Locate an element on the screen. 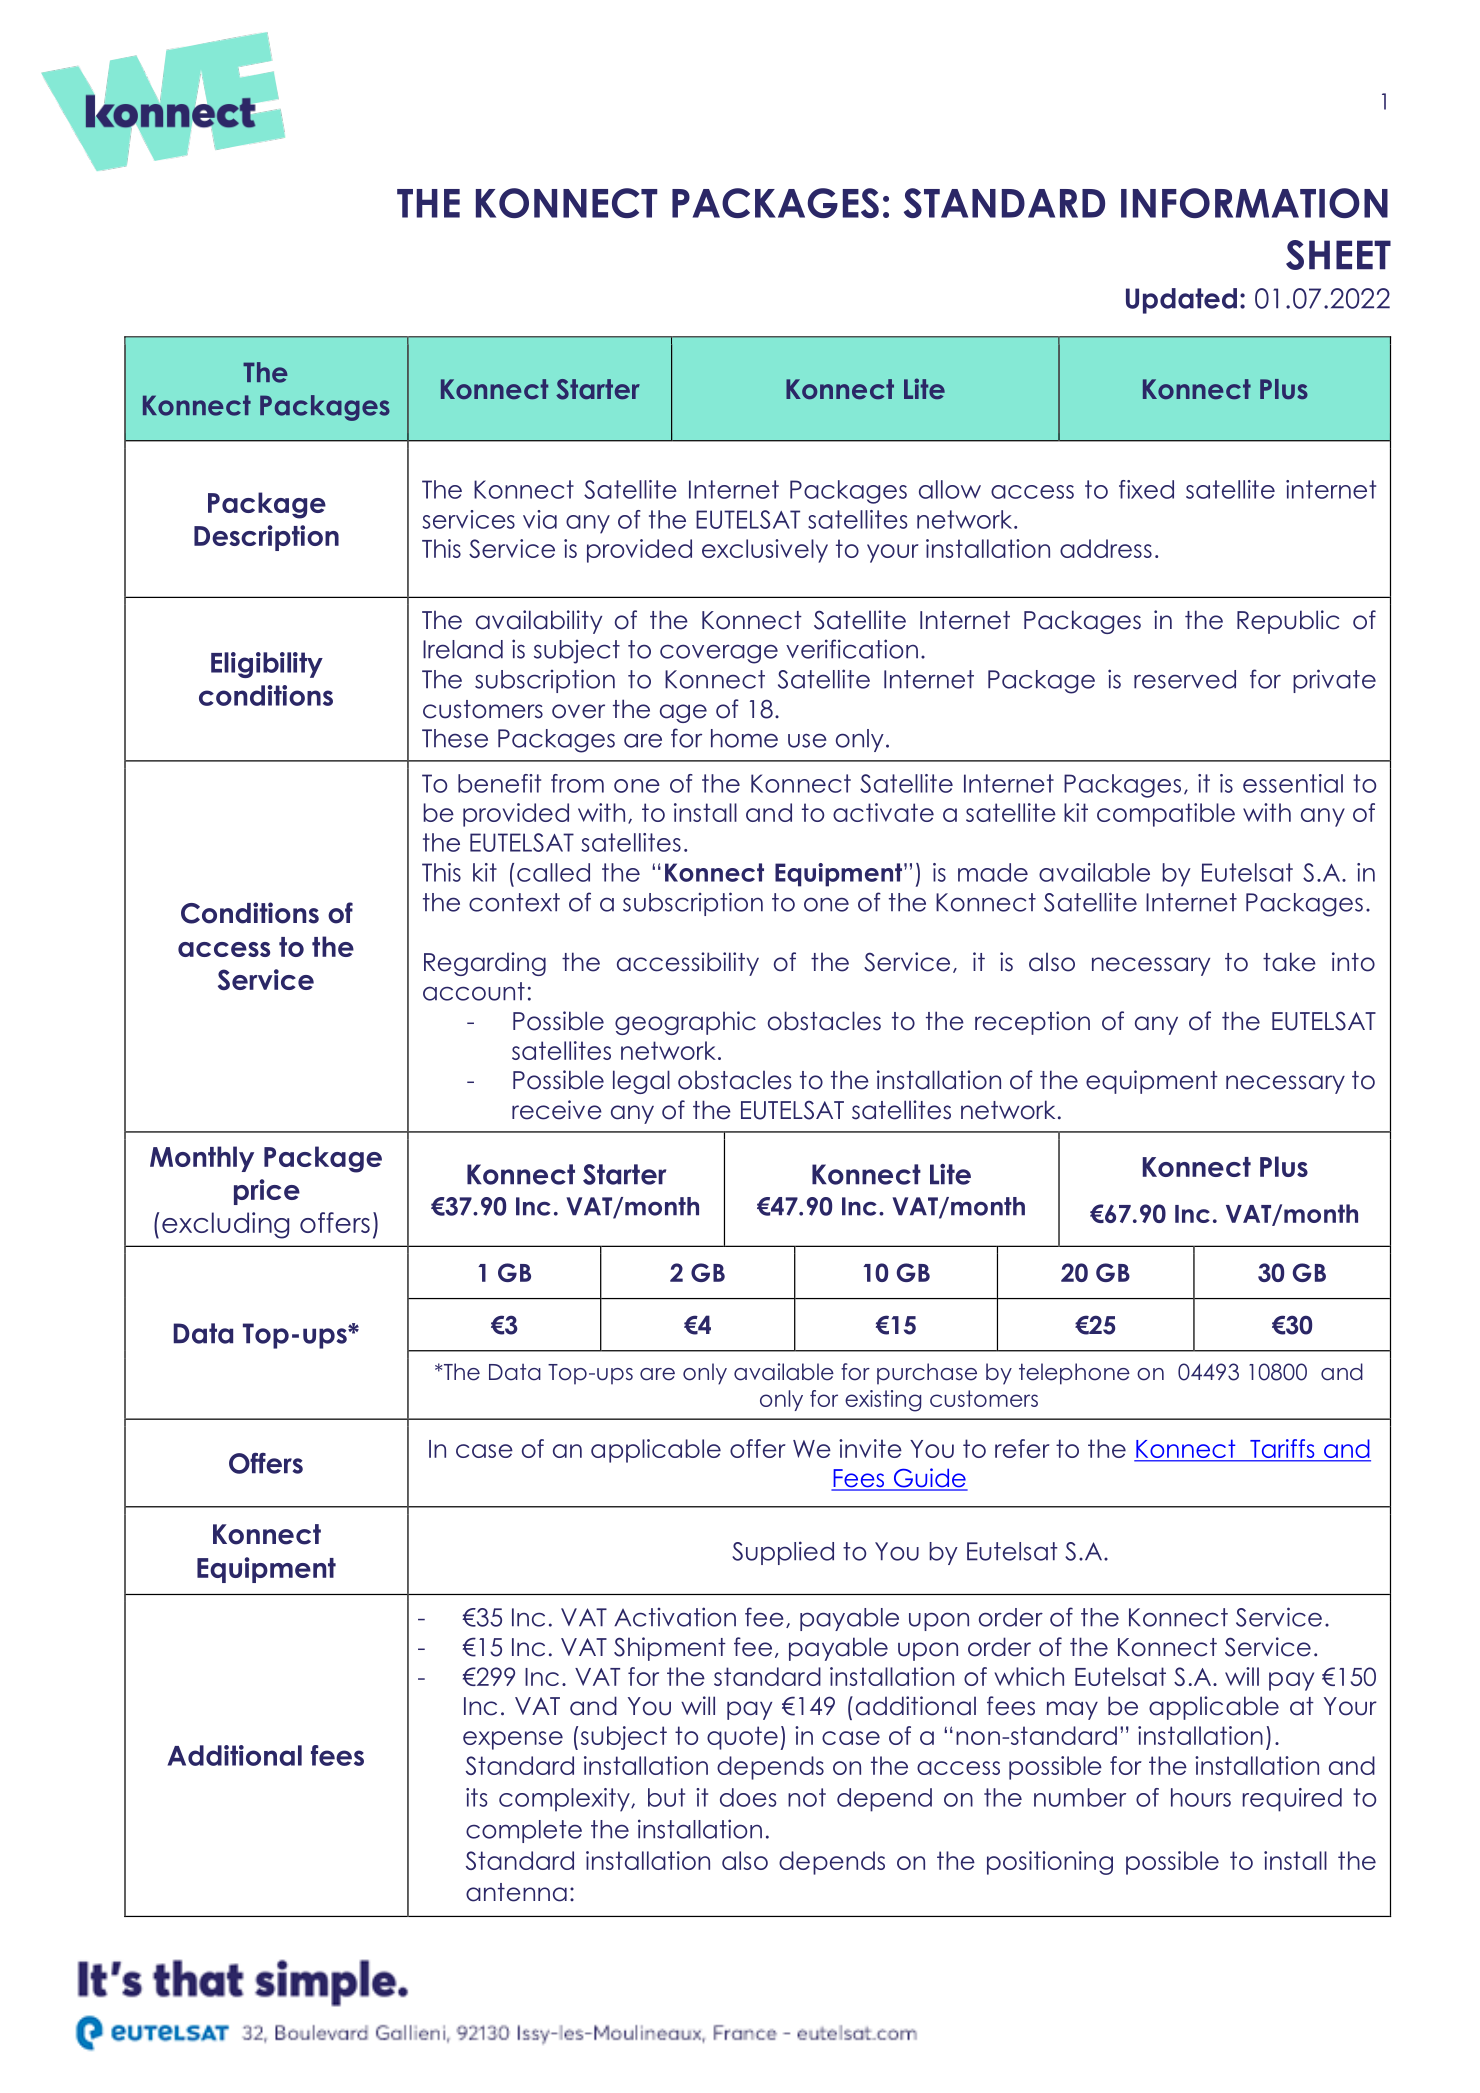 The height and width of the screenshot is (2093, 1480). excluding is located at coordinates (225, 1225).
